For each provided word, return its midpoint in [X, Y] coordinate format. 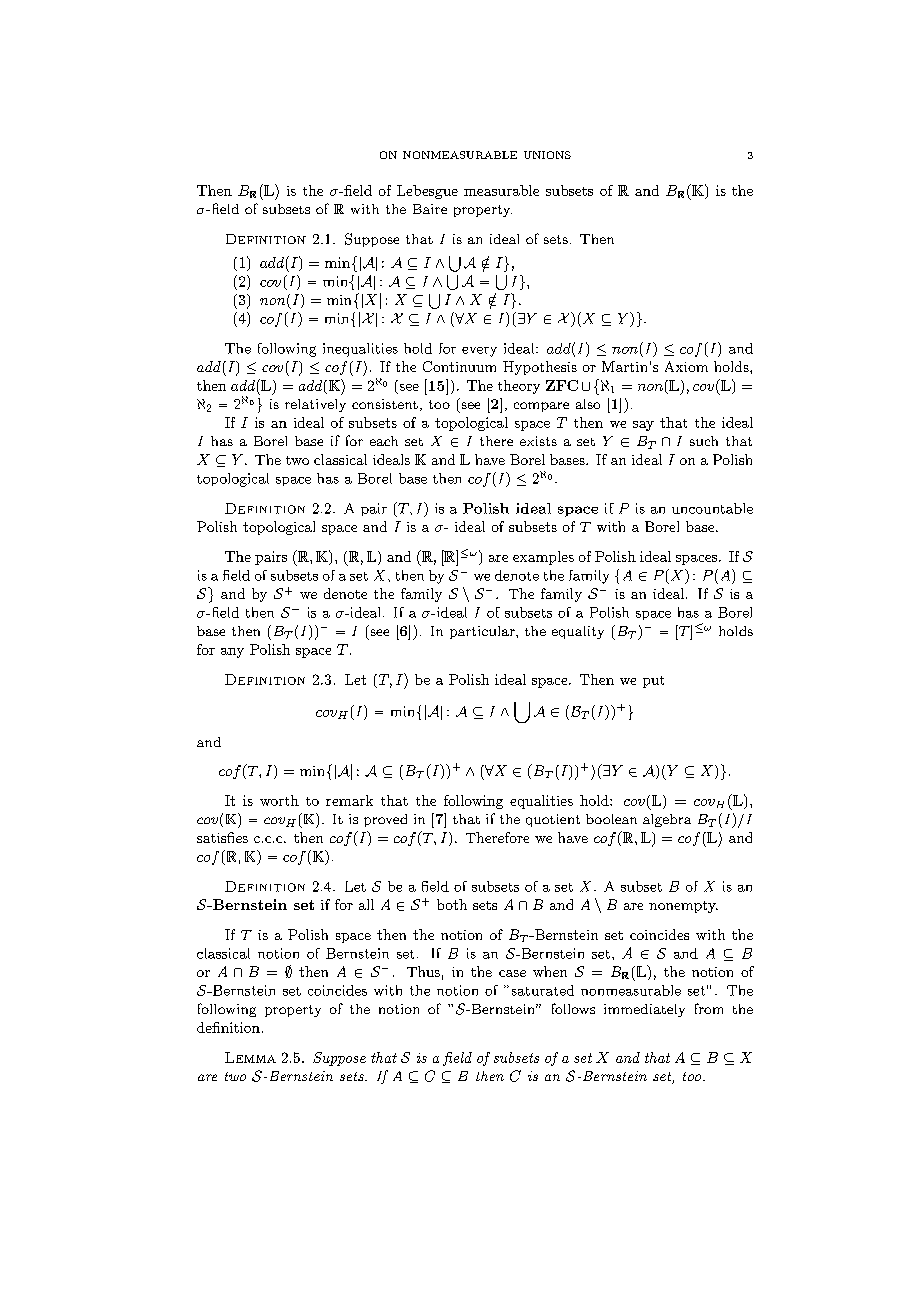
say [643, 426]
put [653, 682]
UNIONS [547, 155]
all [366, 904]
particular [483, 632]
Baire [430, 209]
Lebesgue [427, 192]
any [232, 653]
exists [538, 441]
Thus [423, 971]
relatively [315, 405]
